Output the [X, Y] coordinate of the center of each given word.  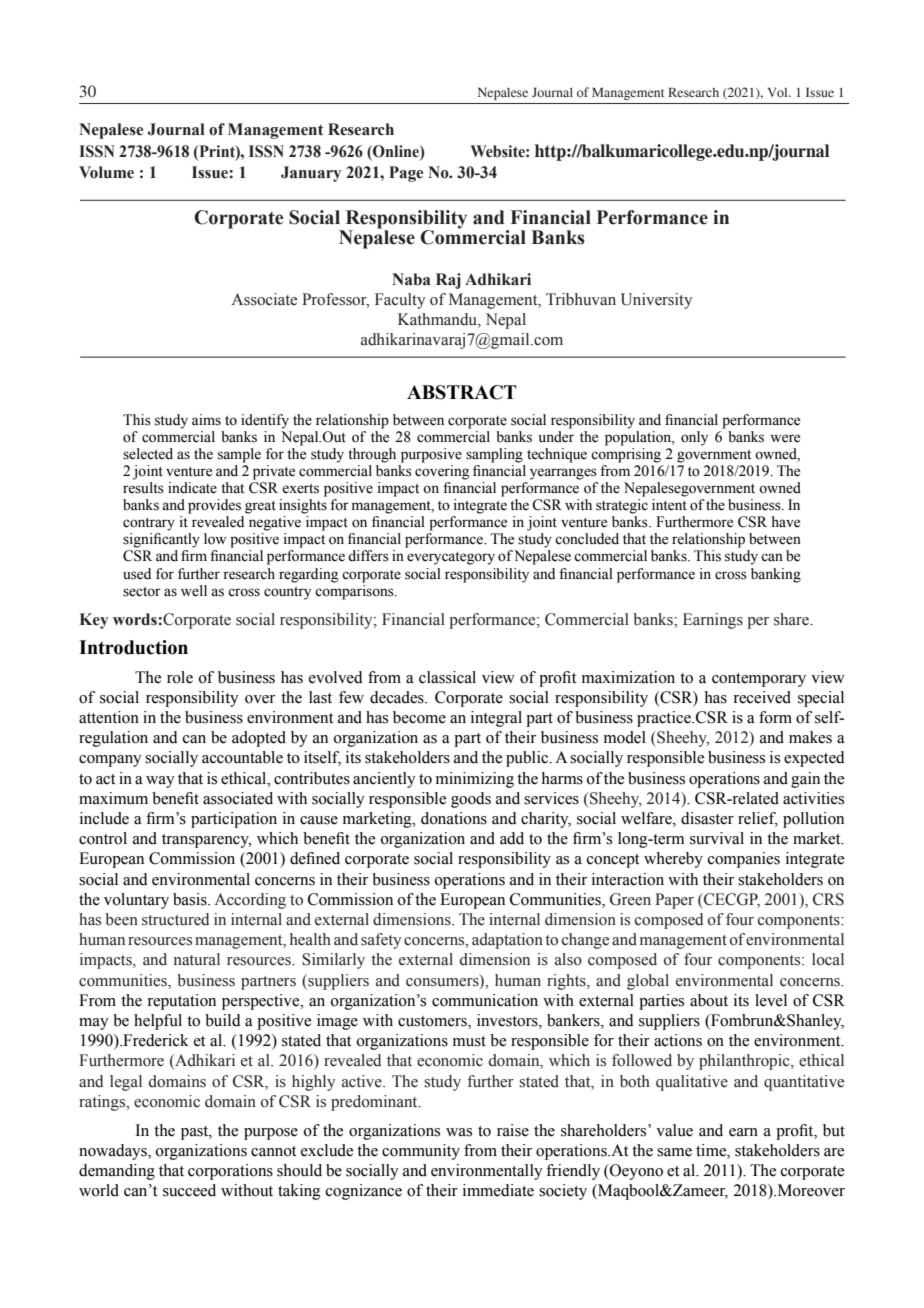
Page [406, 174]
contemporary [759, 680]
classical [447, 677]
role [180, 677]
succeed [189, 1190]
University [656, 301]
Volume [106, 172]
